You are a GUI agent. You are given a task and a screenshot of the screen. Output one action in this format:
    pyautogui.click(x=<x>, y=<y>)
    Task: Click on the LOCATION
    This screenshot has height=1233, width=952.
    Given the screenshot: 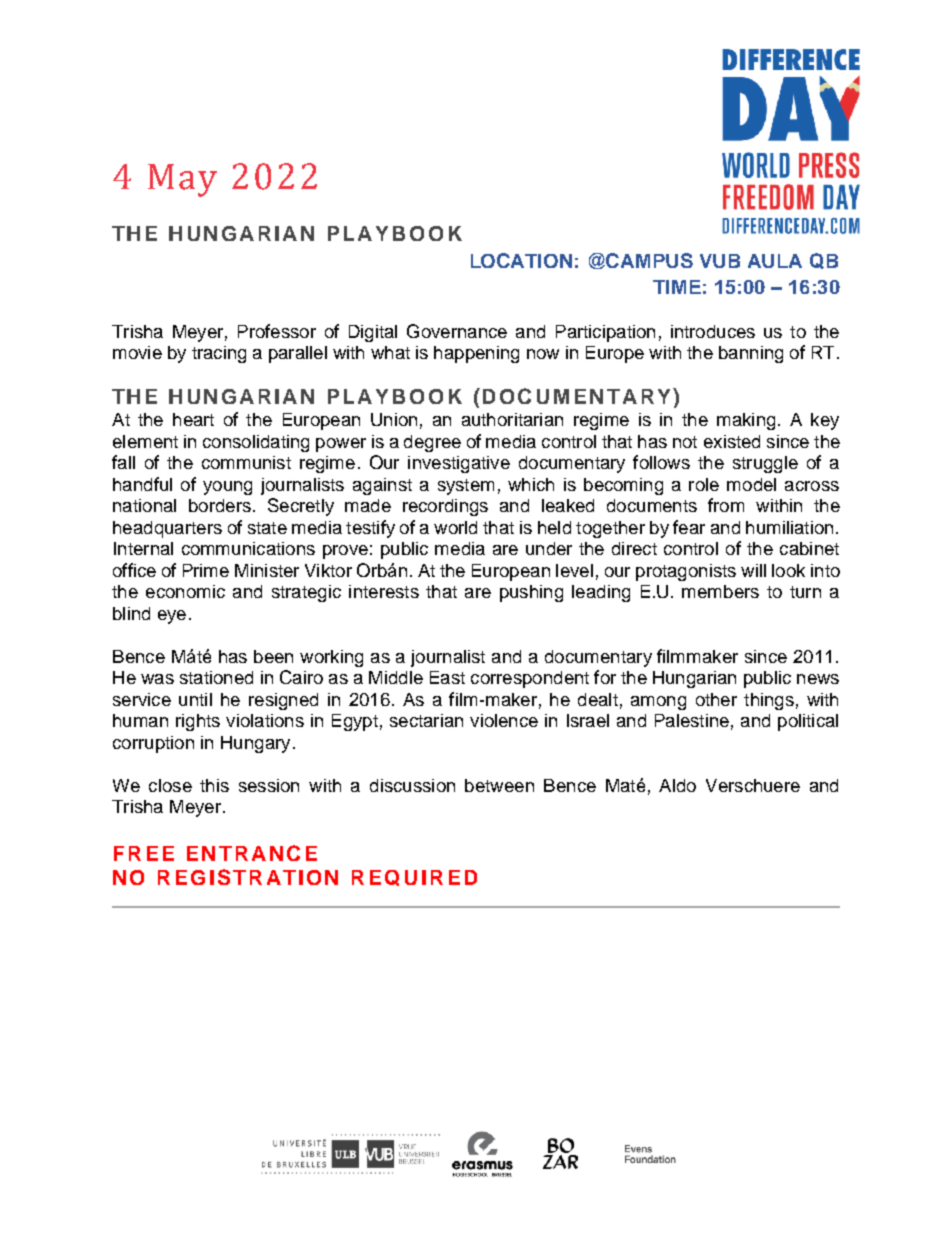 What is the action you would take?
    pyautogui.click(x=521, y=260)
